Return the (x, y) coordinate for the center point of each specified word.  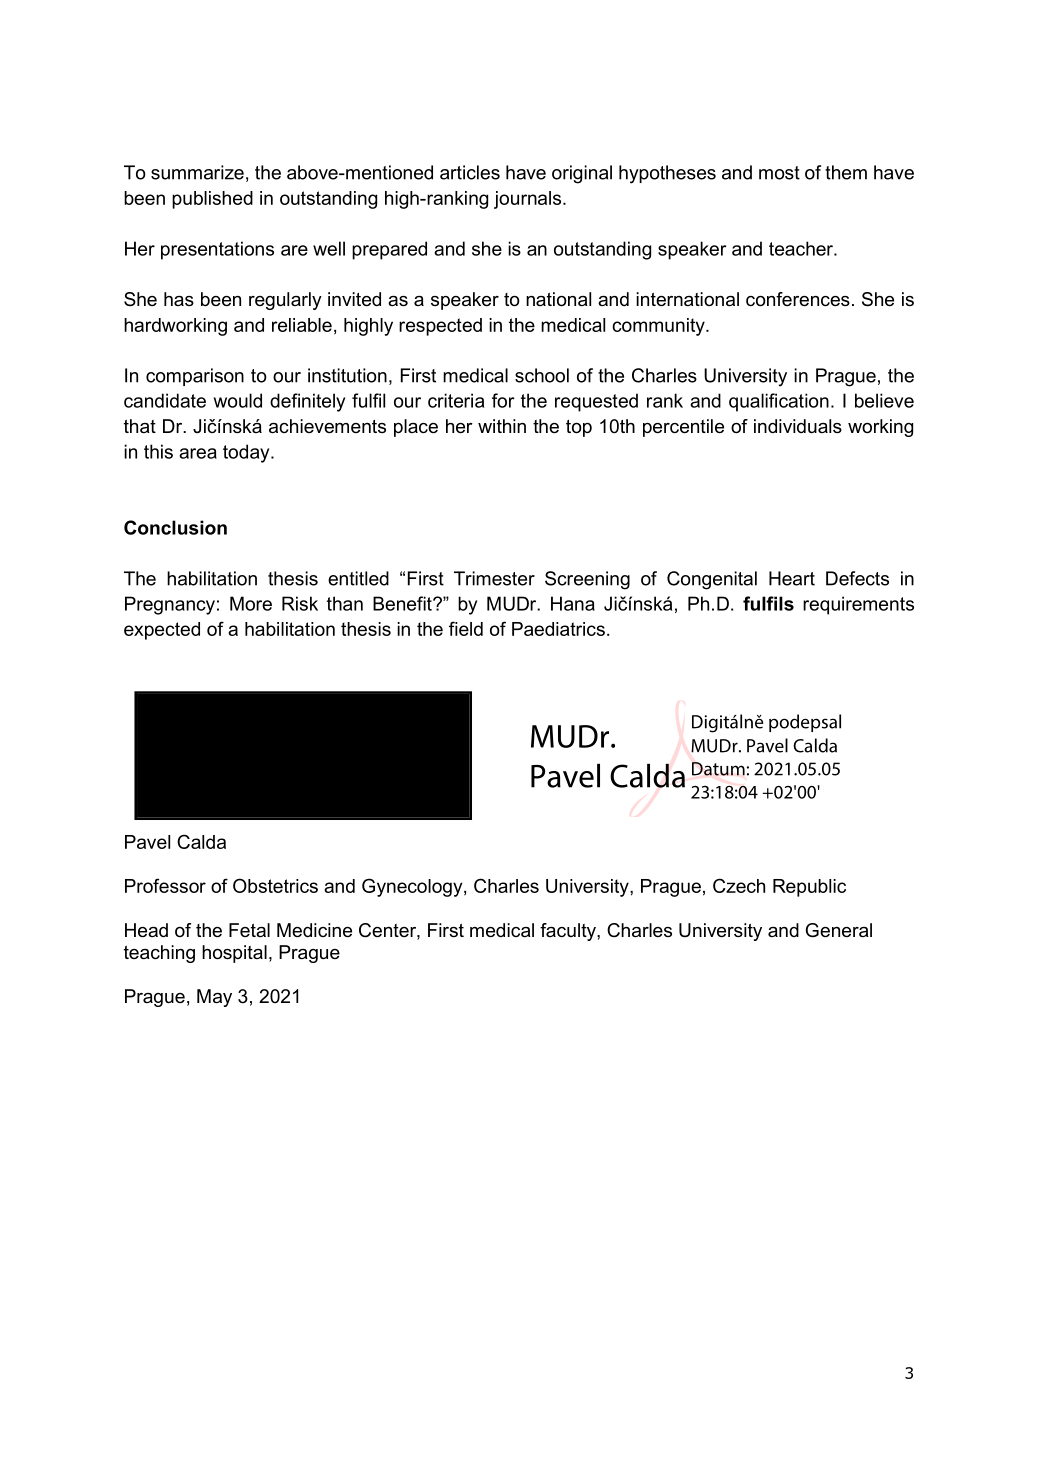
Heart (792, 578)
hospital (234, 954)
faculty (569, 932)
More (251, 603)
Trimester (494, 578)
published (212, 200)
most (779, 173)
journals (529, 200)
